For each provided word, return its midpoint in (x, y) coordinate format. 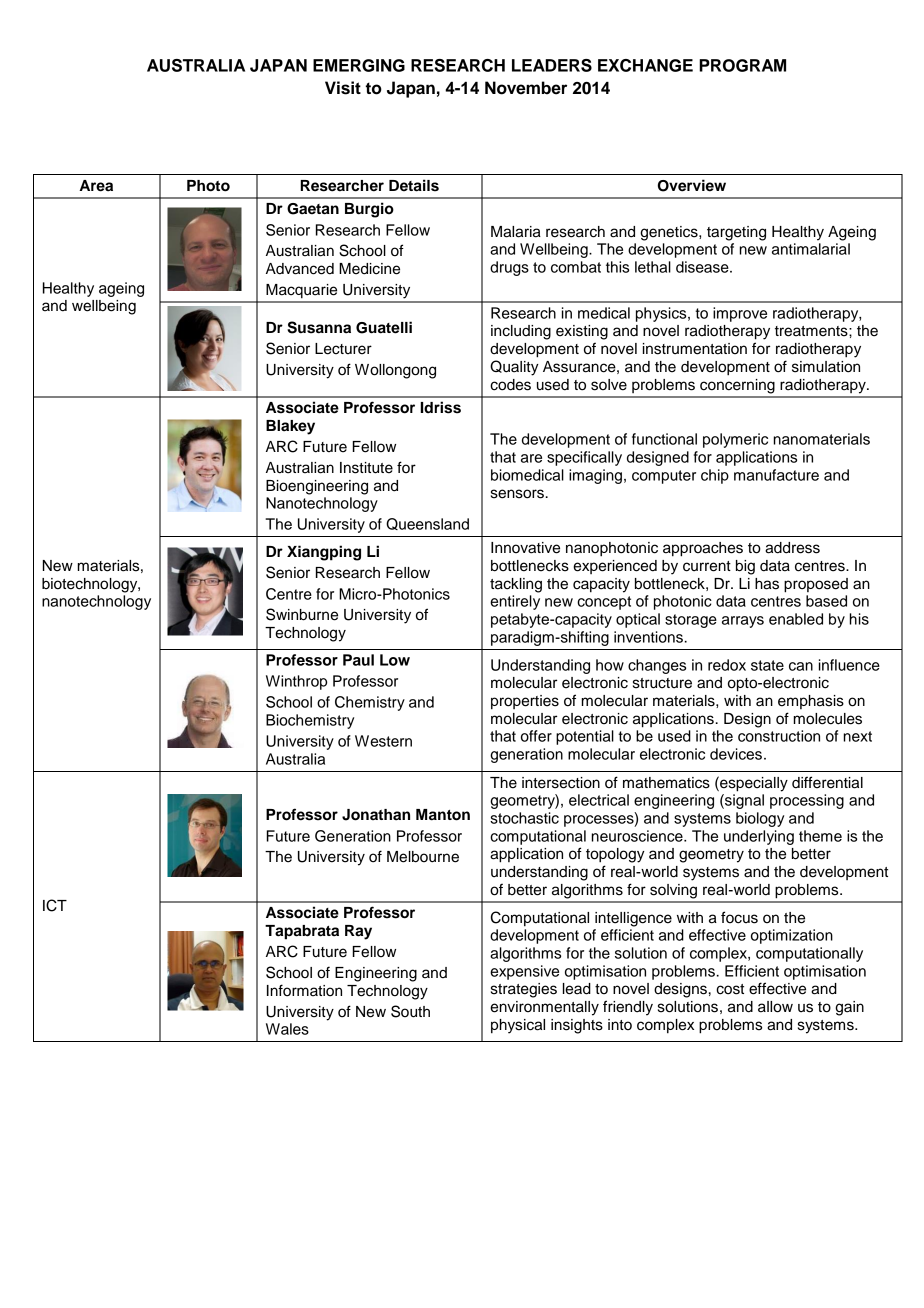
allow (775, 1007)
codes (510, 385)
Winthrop (296, 682)
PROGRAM (742, 65)
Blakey (290, 427)
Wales (287, 1029)
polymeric (735, 440)
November (526, 88)
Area (96, 186)
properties (525, 702)
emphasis (811, 702)
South (410, 1011)
